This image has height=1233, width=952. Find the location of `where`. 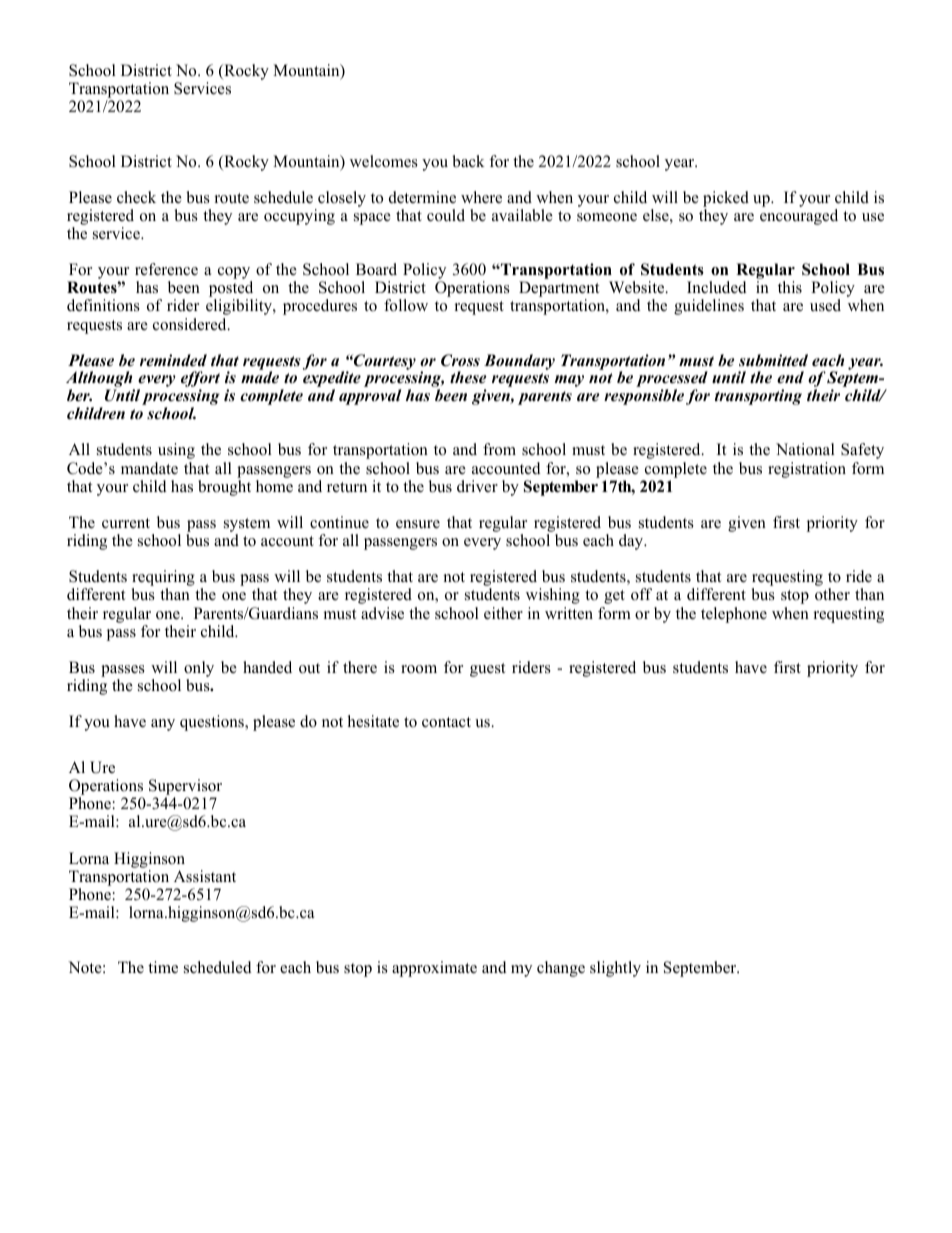

where is located at coordinates (481, 197).
